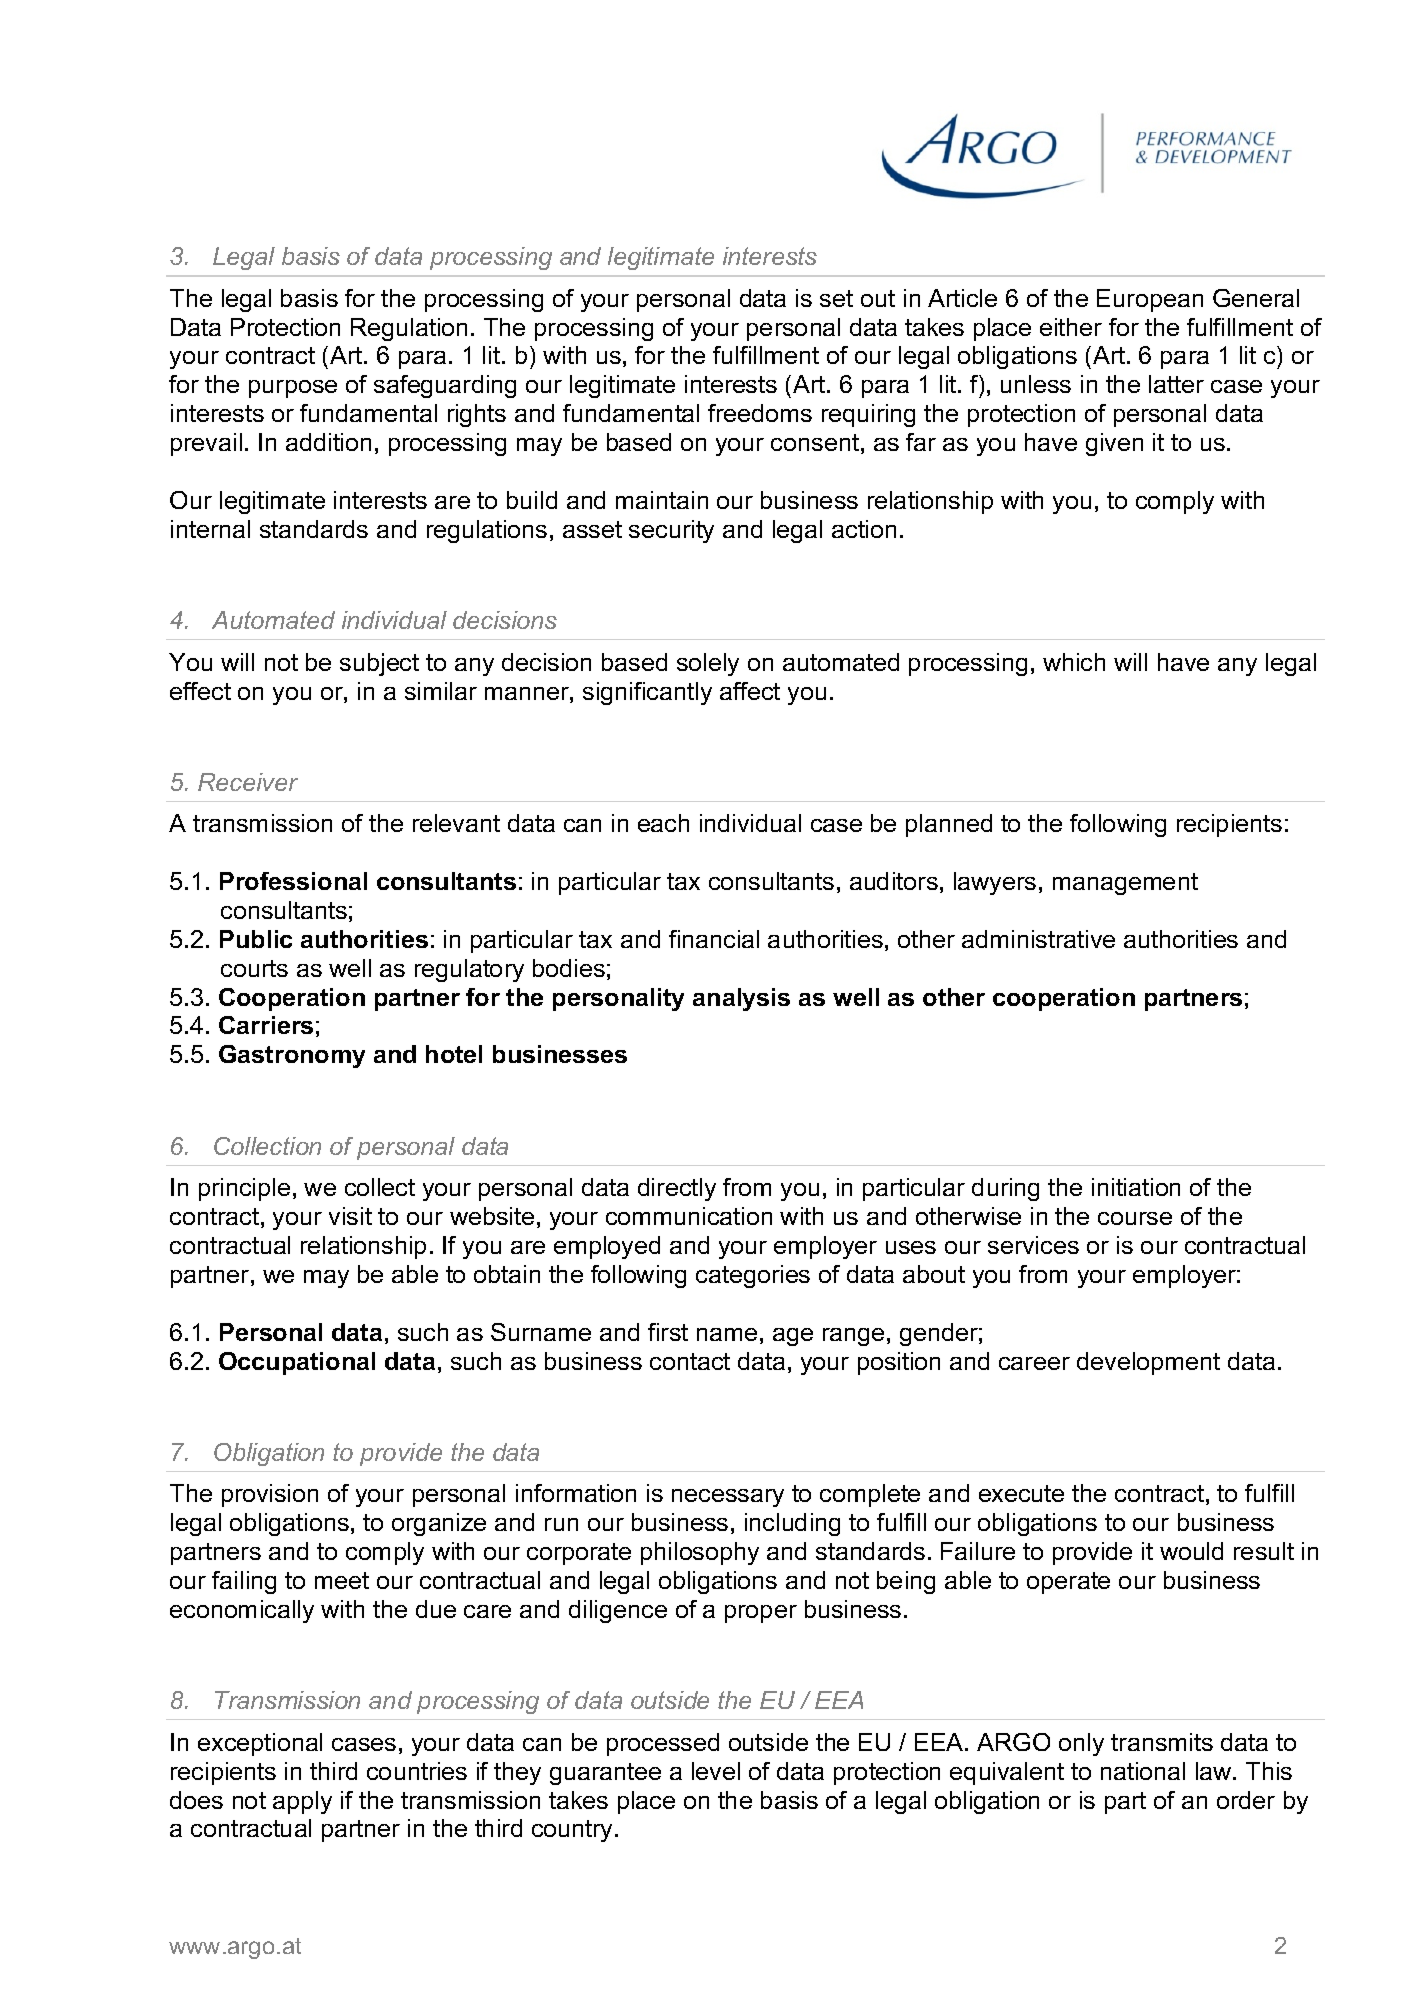 The width and height of the screenshot is (1423, 2013). Describe the element at coordinates (750, 691) in the screenshot. I see `affect` at that location.
